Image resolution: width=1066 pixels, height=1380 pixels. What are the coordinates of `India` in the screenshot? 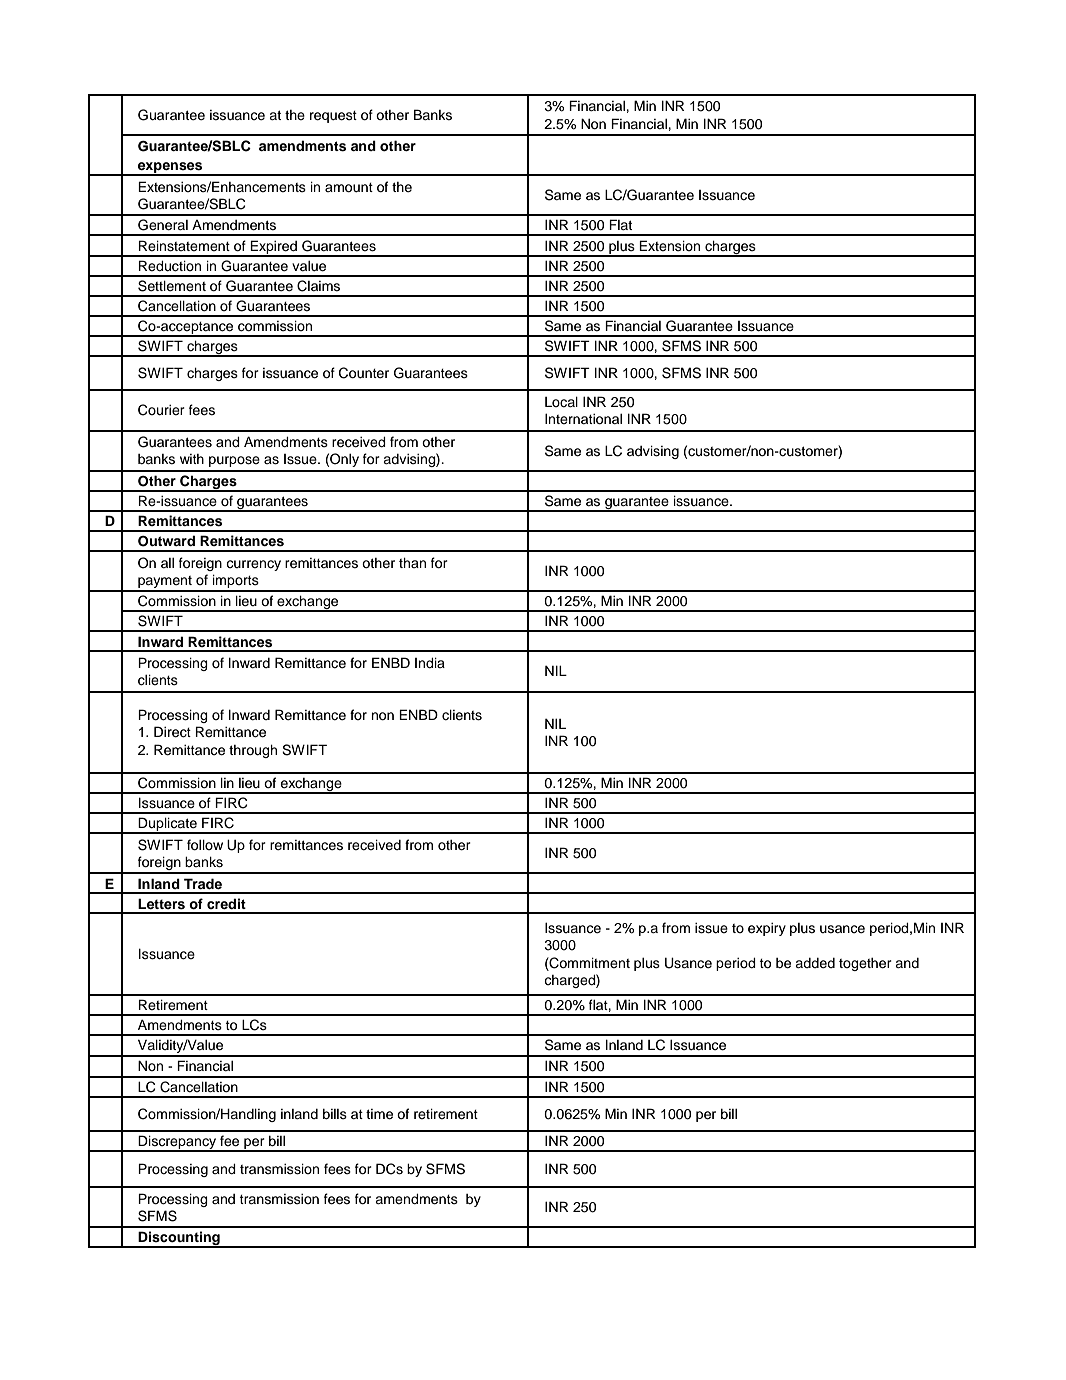 It's located at (430, 662).
